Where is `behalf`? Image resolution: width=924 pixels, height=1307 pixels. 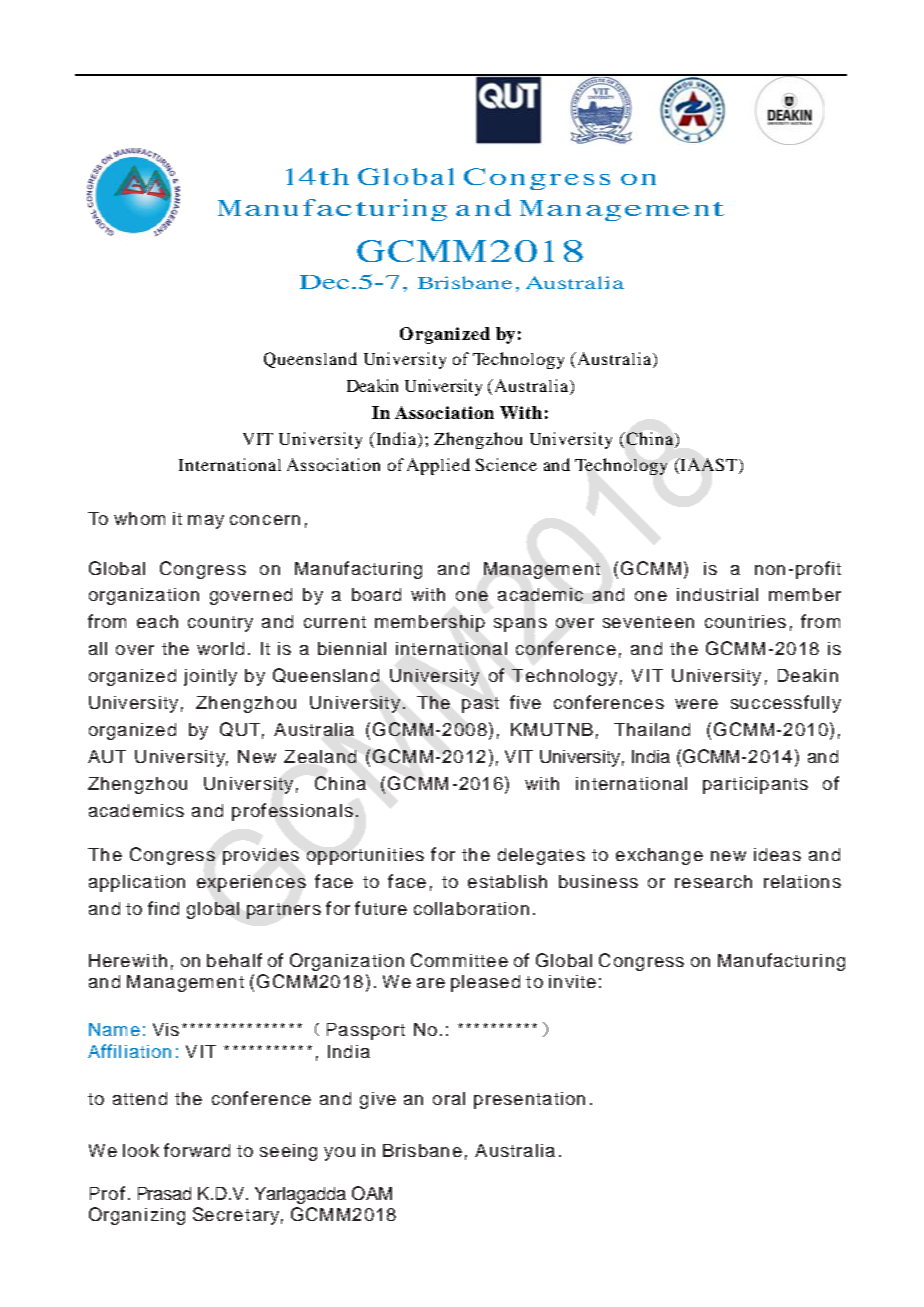 behalf is located at coordinates (234, 960).
